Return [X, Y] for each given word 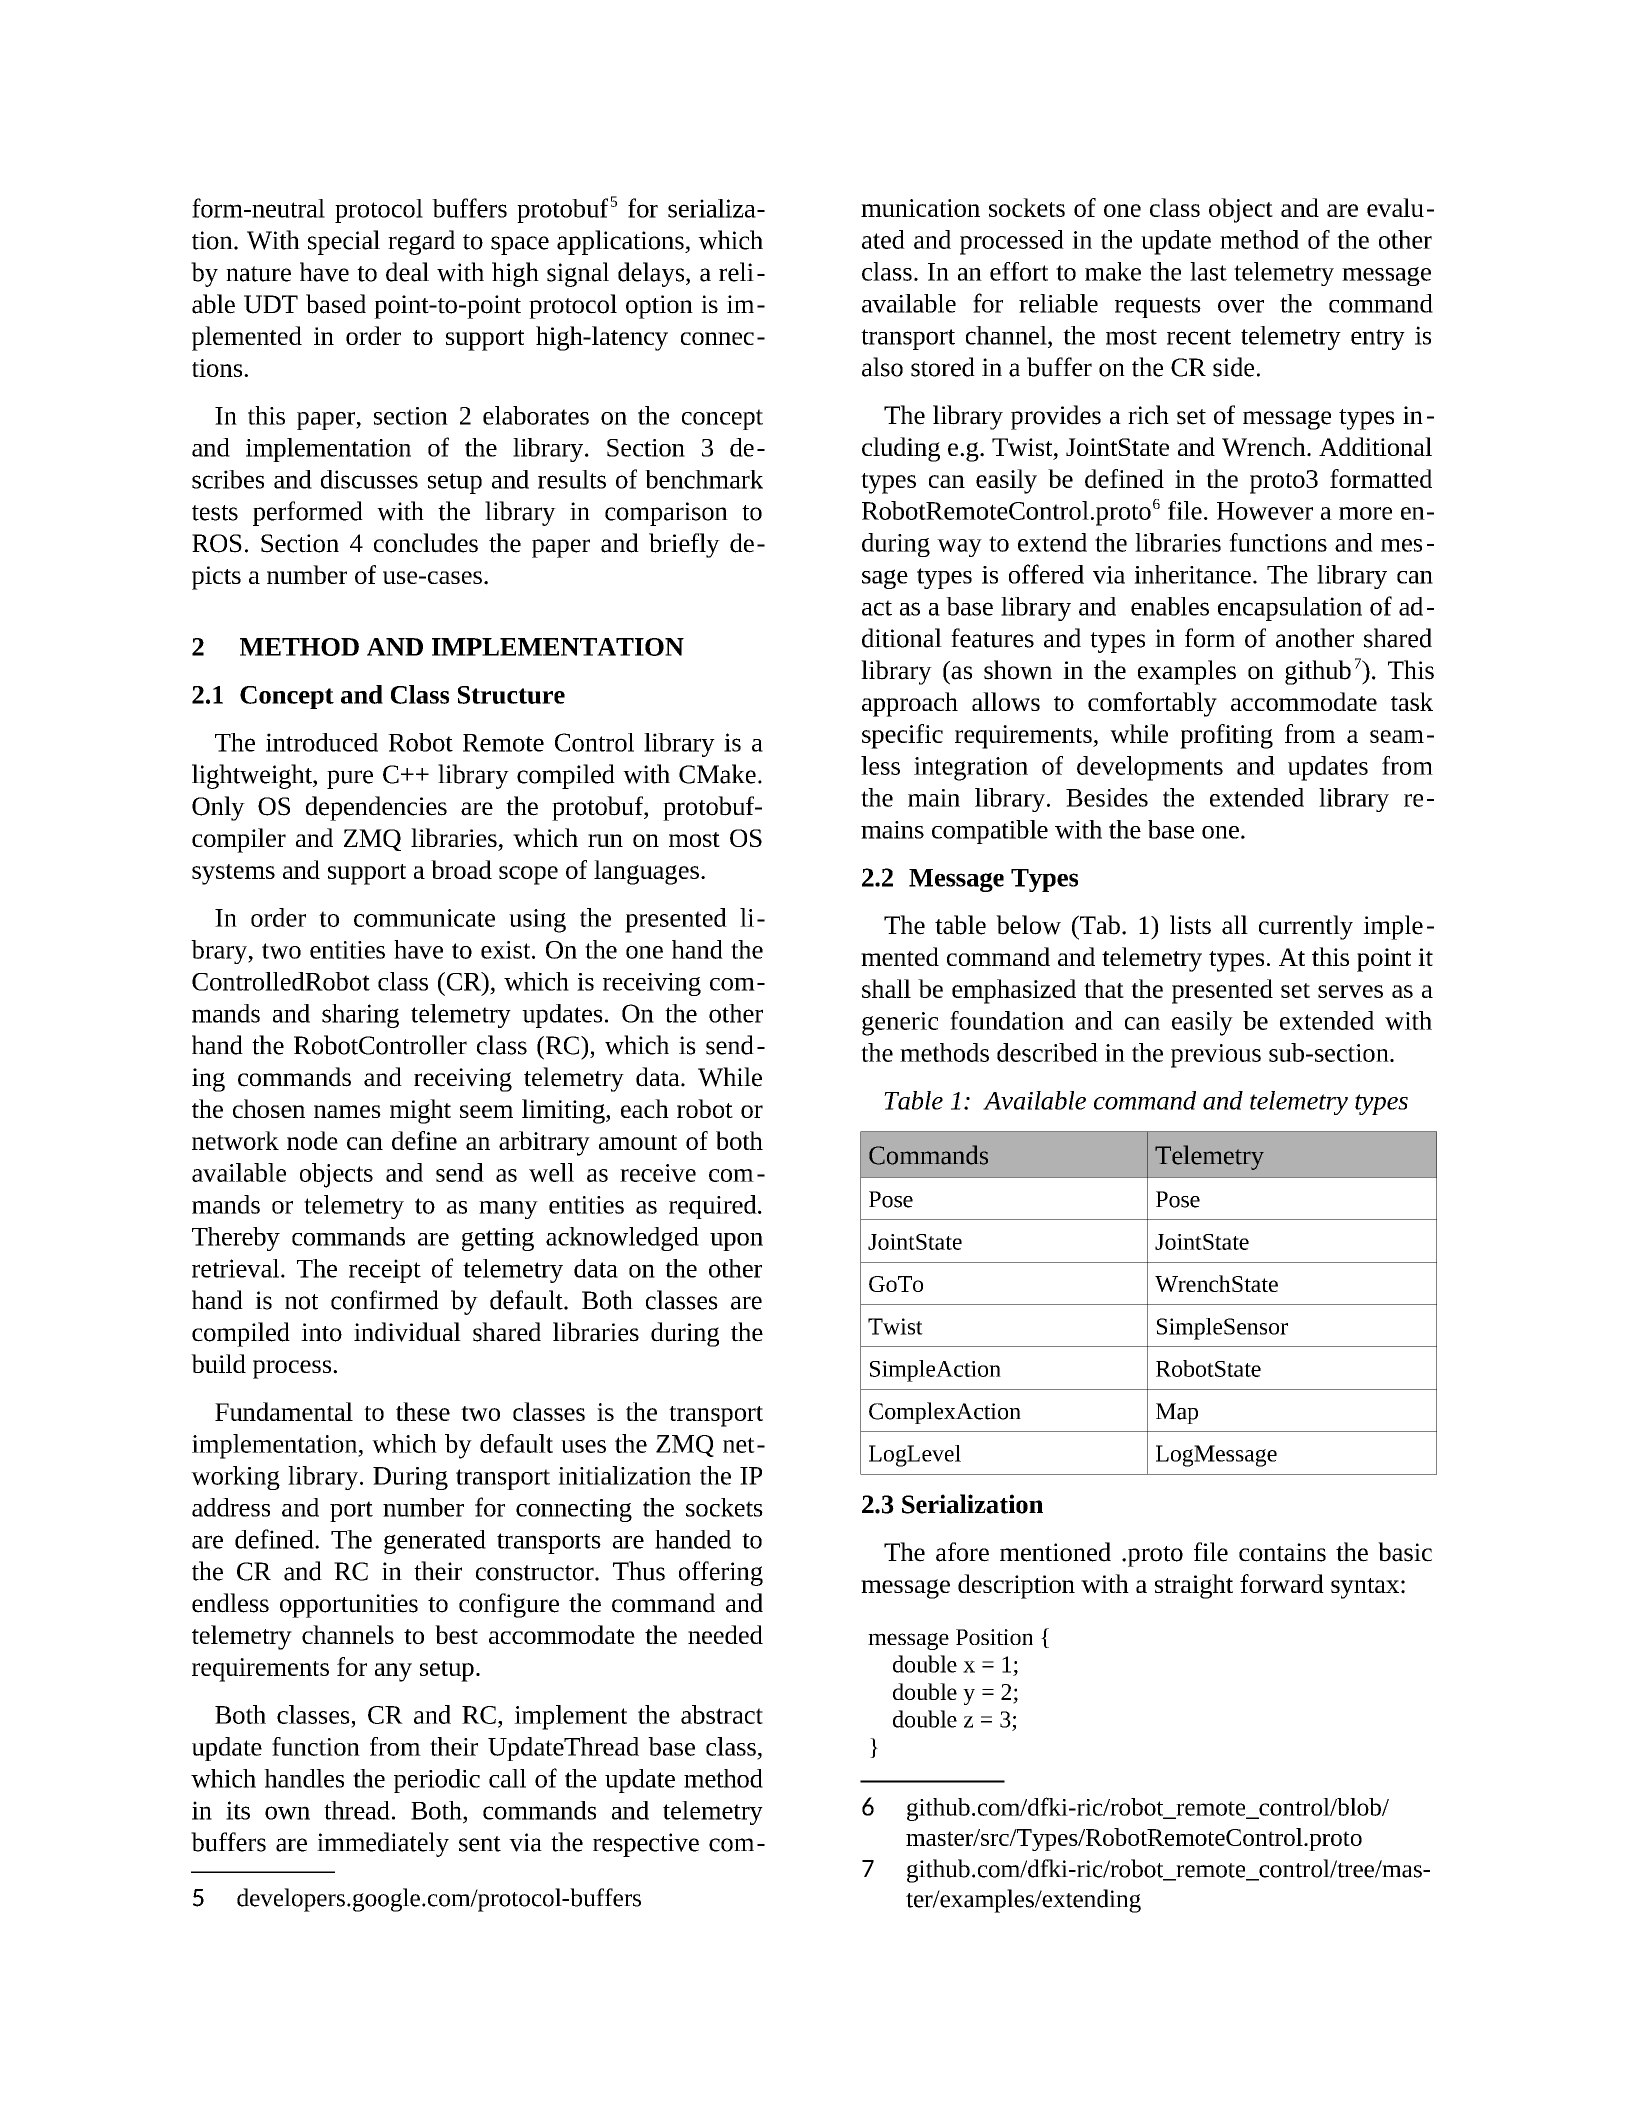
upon [736, 1242]
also [882, 367]
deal [407, 272]
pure [350, 779]
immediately [383, 1844]
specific [902, 736]
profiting [1226, 736]
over [1241, 306]
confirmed [385, 1300]
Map [1177, 1413]
